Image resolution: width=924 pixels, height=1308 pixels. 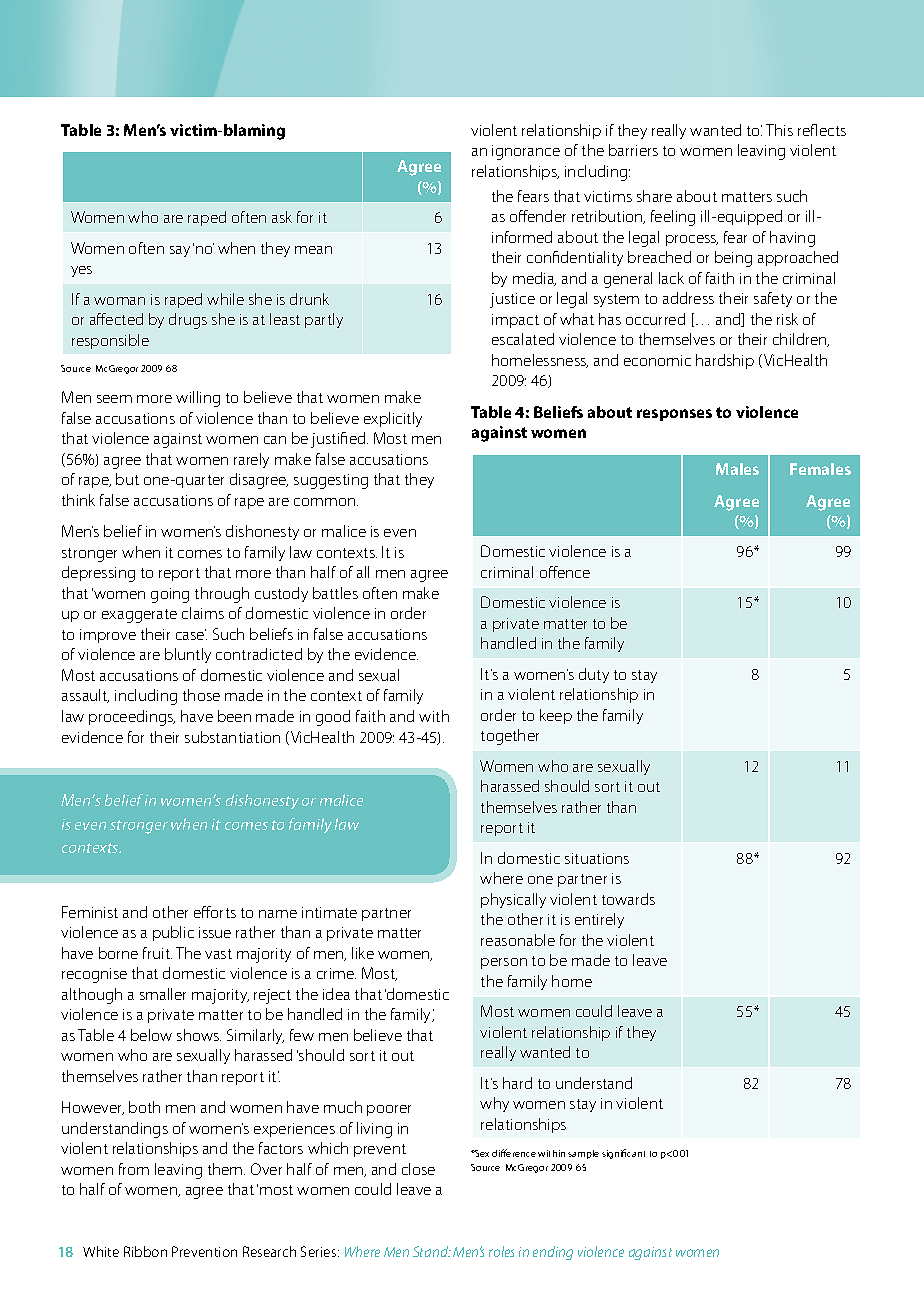 I want to click on ignorance, so click(x=526, y=152).
